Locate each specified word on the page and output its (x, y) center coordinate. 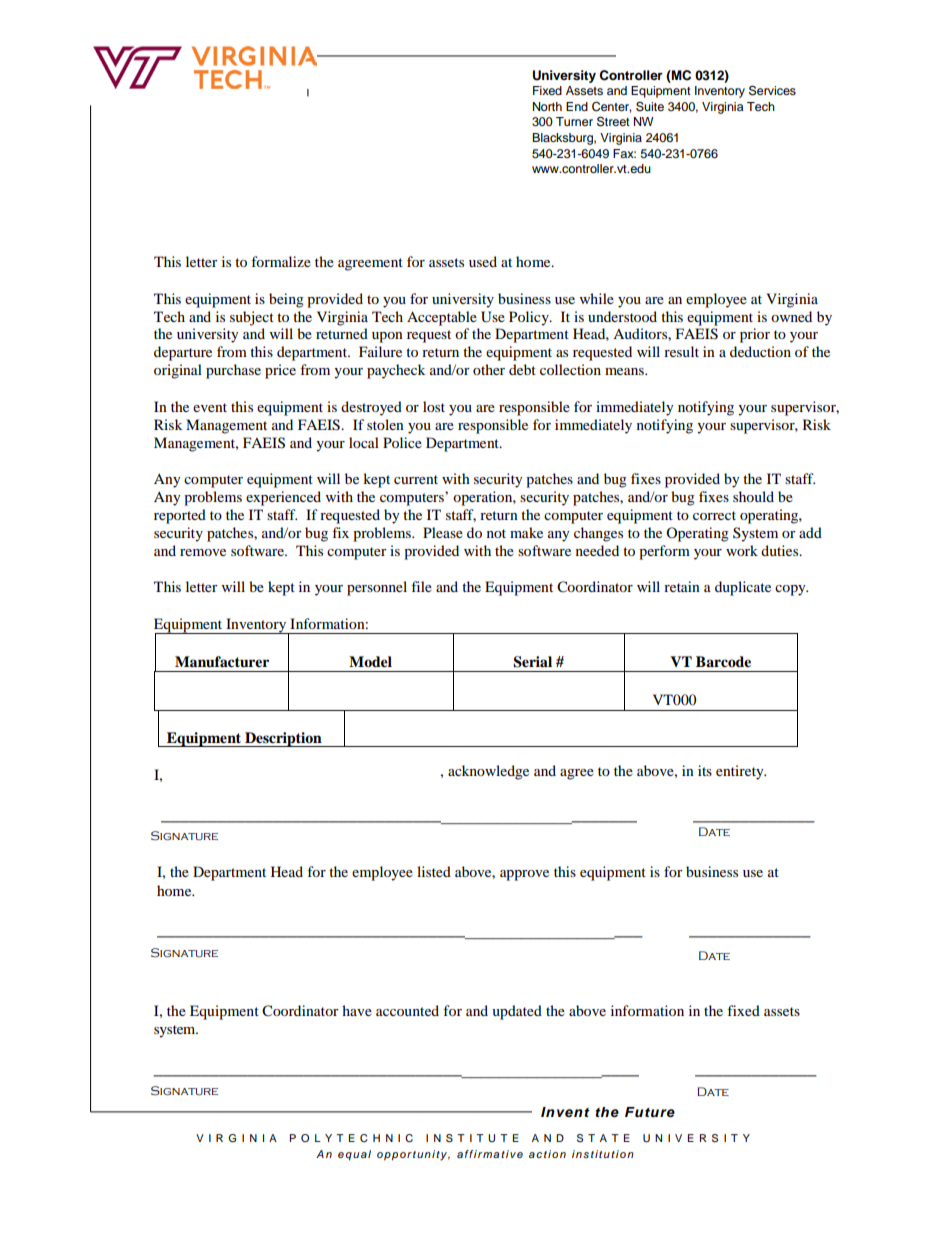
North (547, 106)
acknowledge (488, 772)
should (753, 496)
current (416, 479)
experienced (283, 498)
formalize (281, 261)
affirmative (490, 1154)
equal (354, 1155)
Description (283, 739)
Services (772, 90)
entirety (741, 772)
